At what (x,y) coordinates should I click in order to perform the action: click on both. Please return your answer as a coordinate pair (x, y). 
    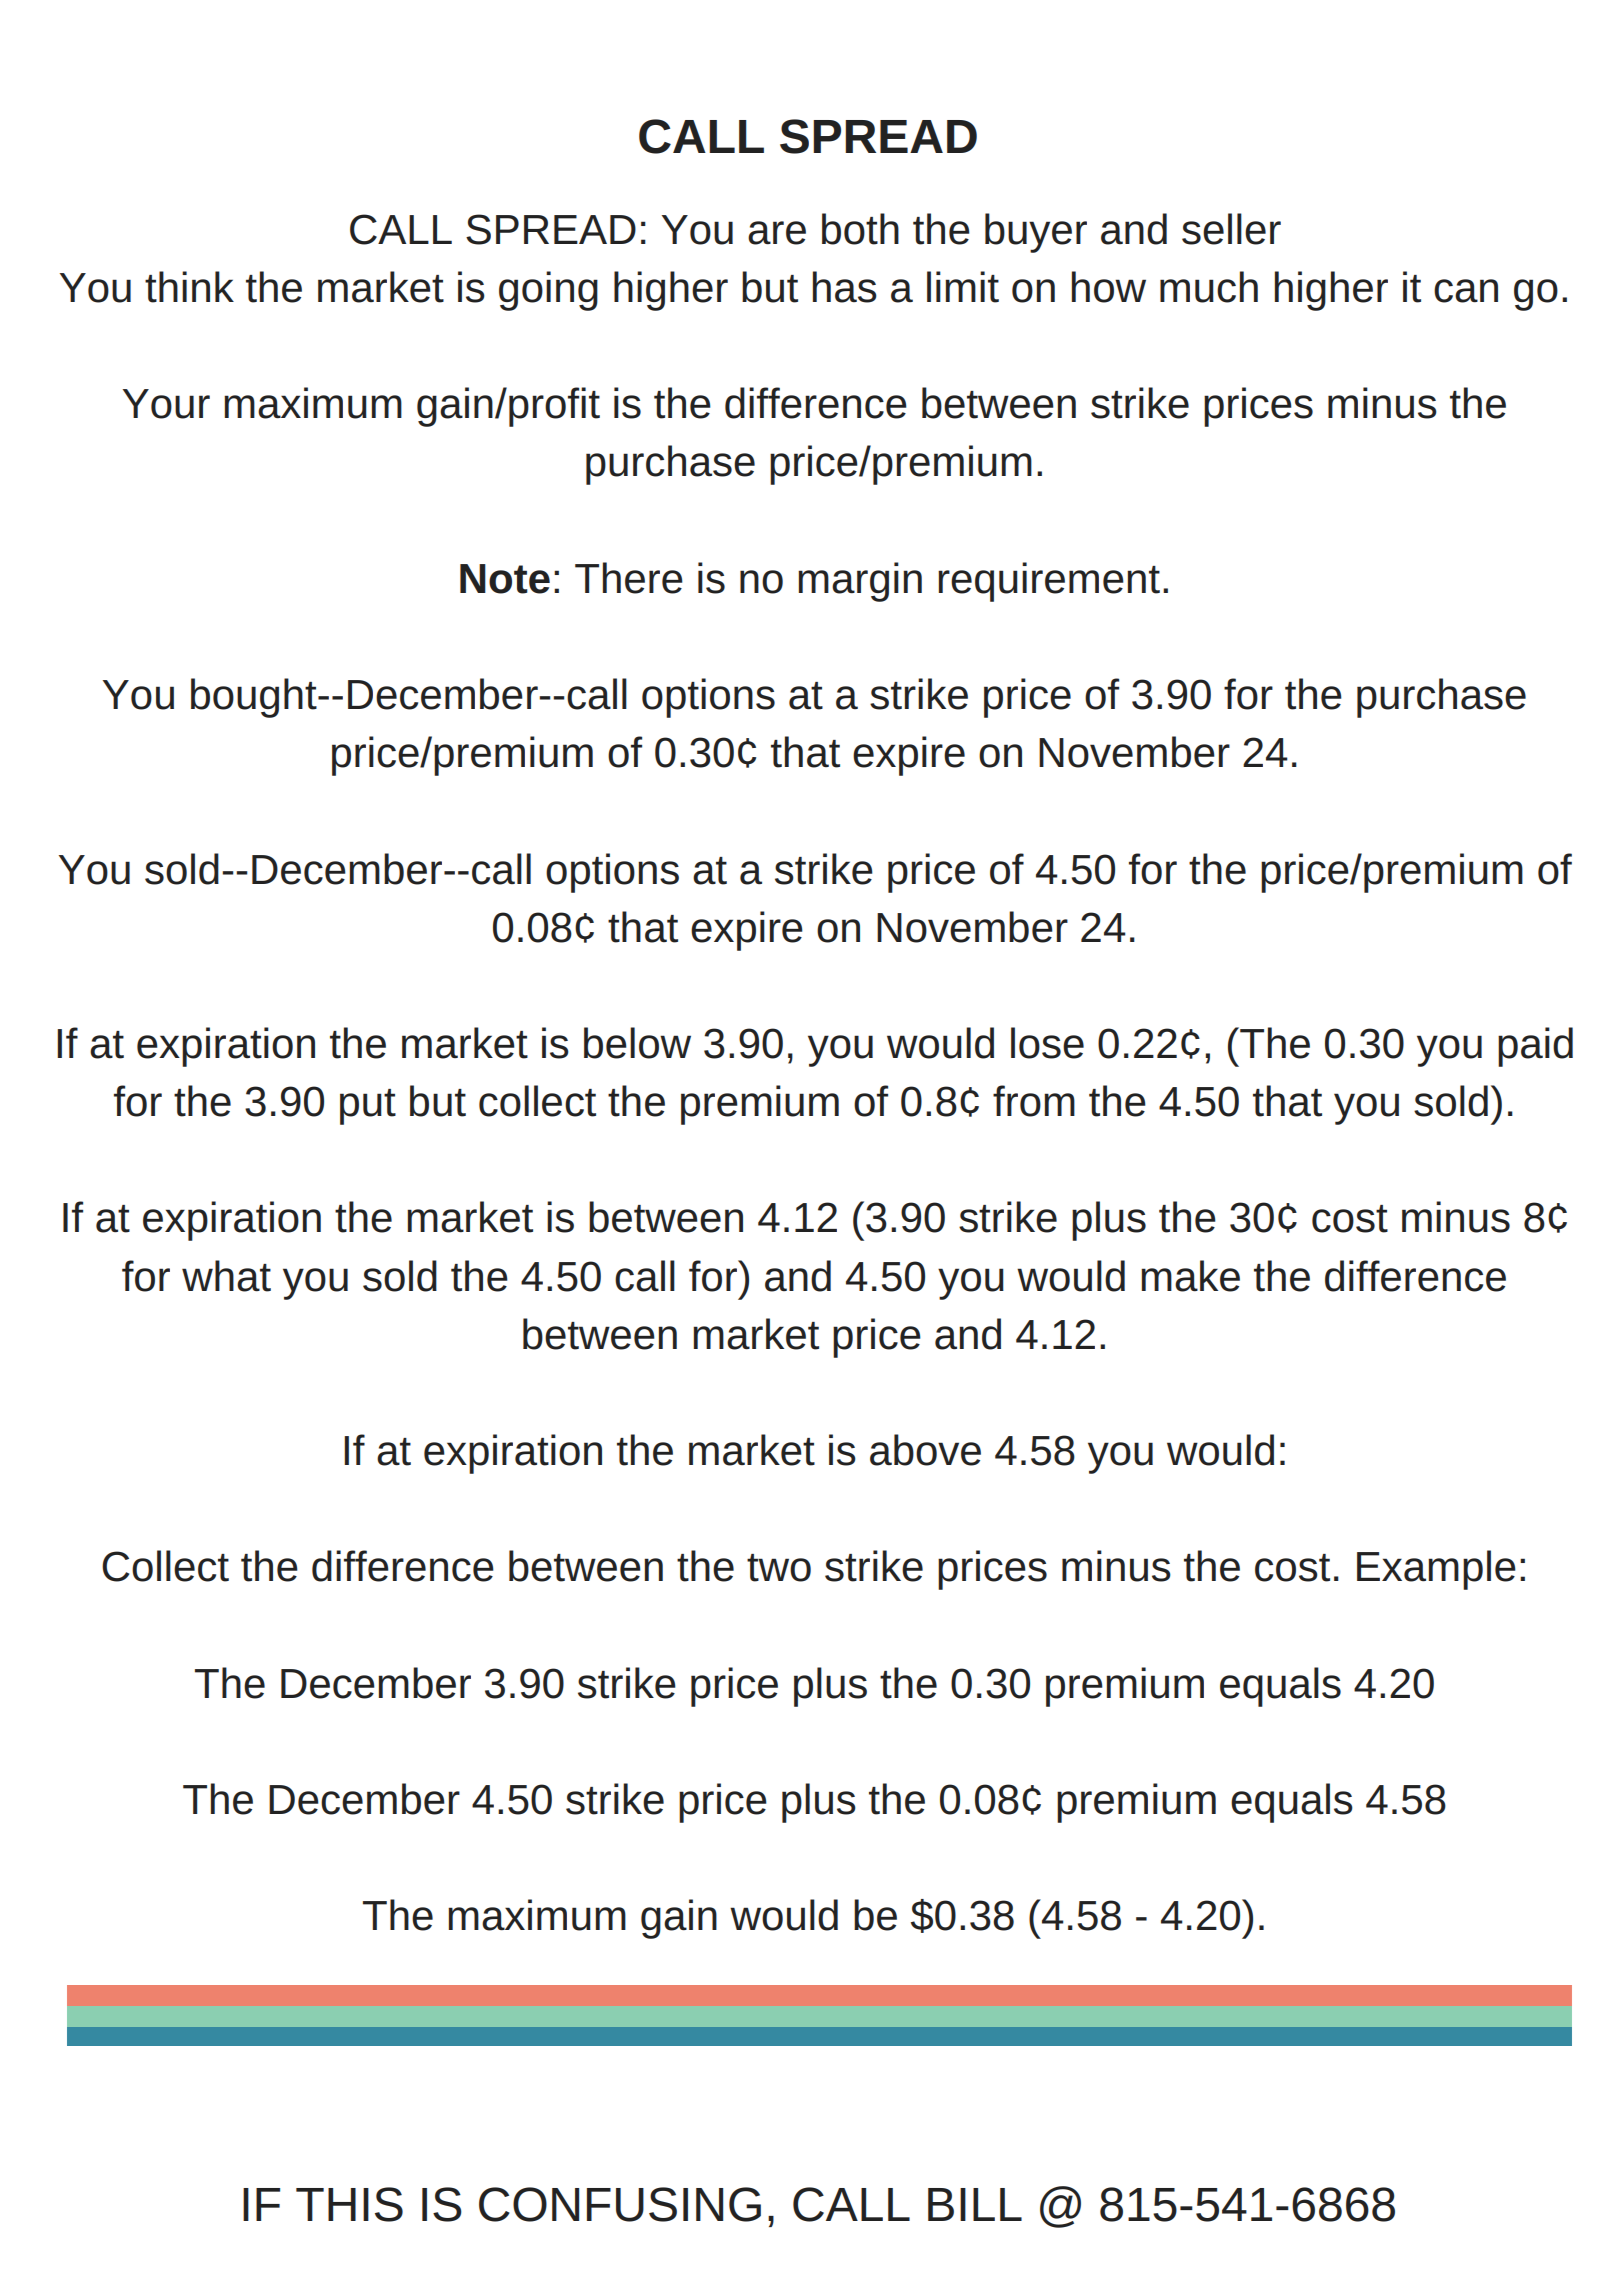
    Looking at the image, I should click on (860, 229).
